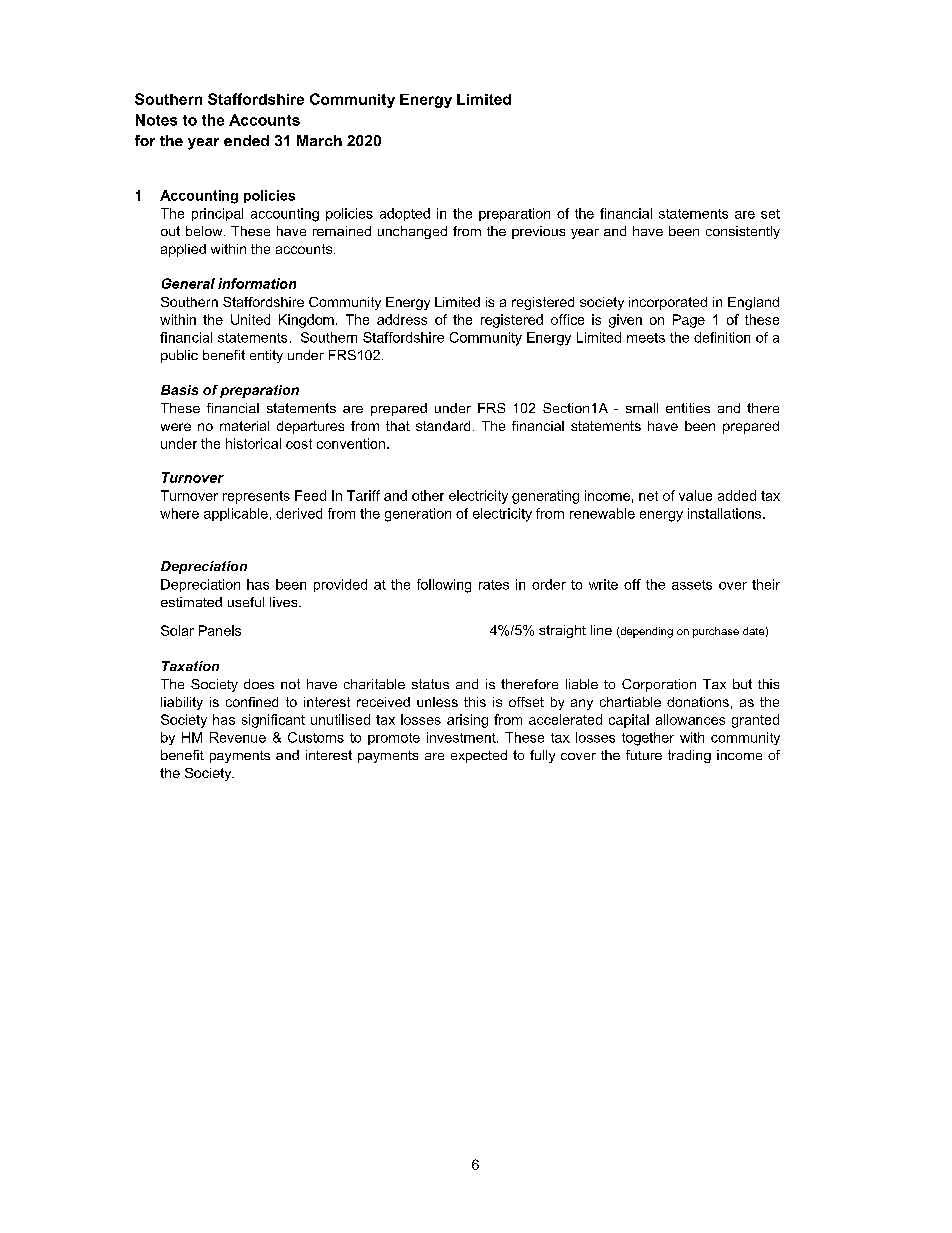 The width and height of the screenshot is (952, 1233). What do you see at coordinates (257, 283) in the screenshot?
I see `information` at bounding box center [257, 283].
